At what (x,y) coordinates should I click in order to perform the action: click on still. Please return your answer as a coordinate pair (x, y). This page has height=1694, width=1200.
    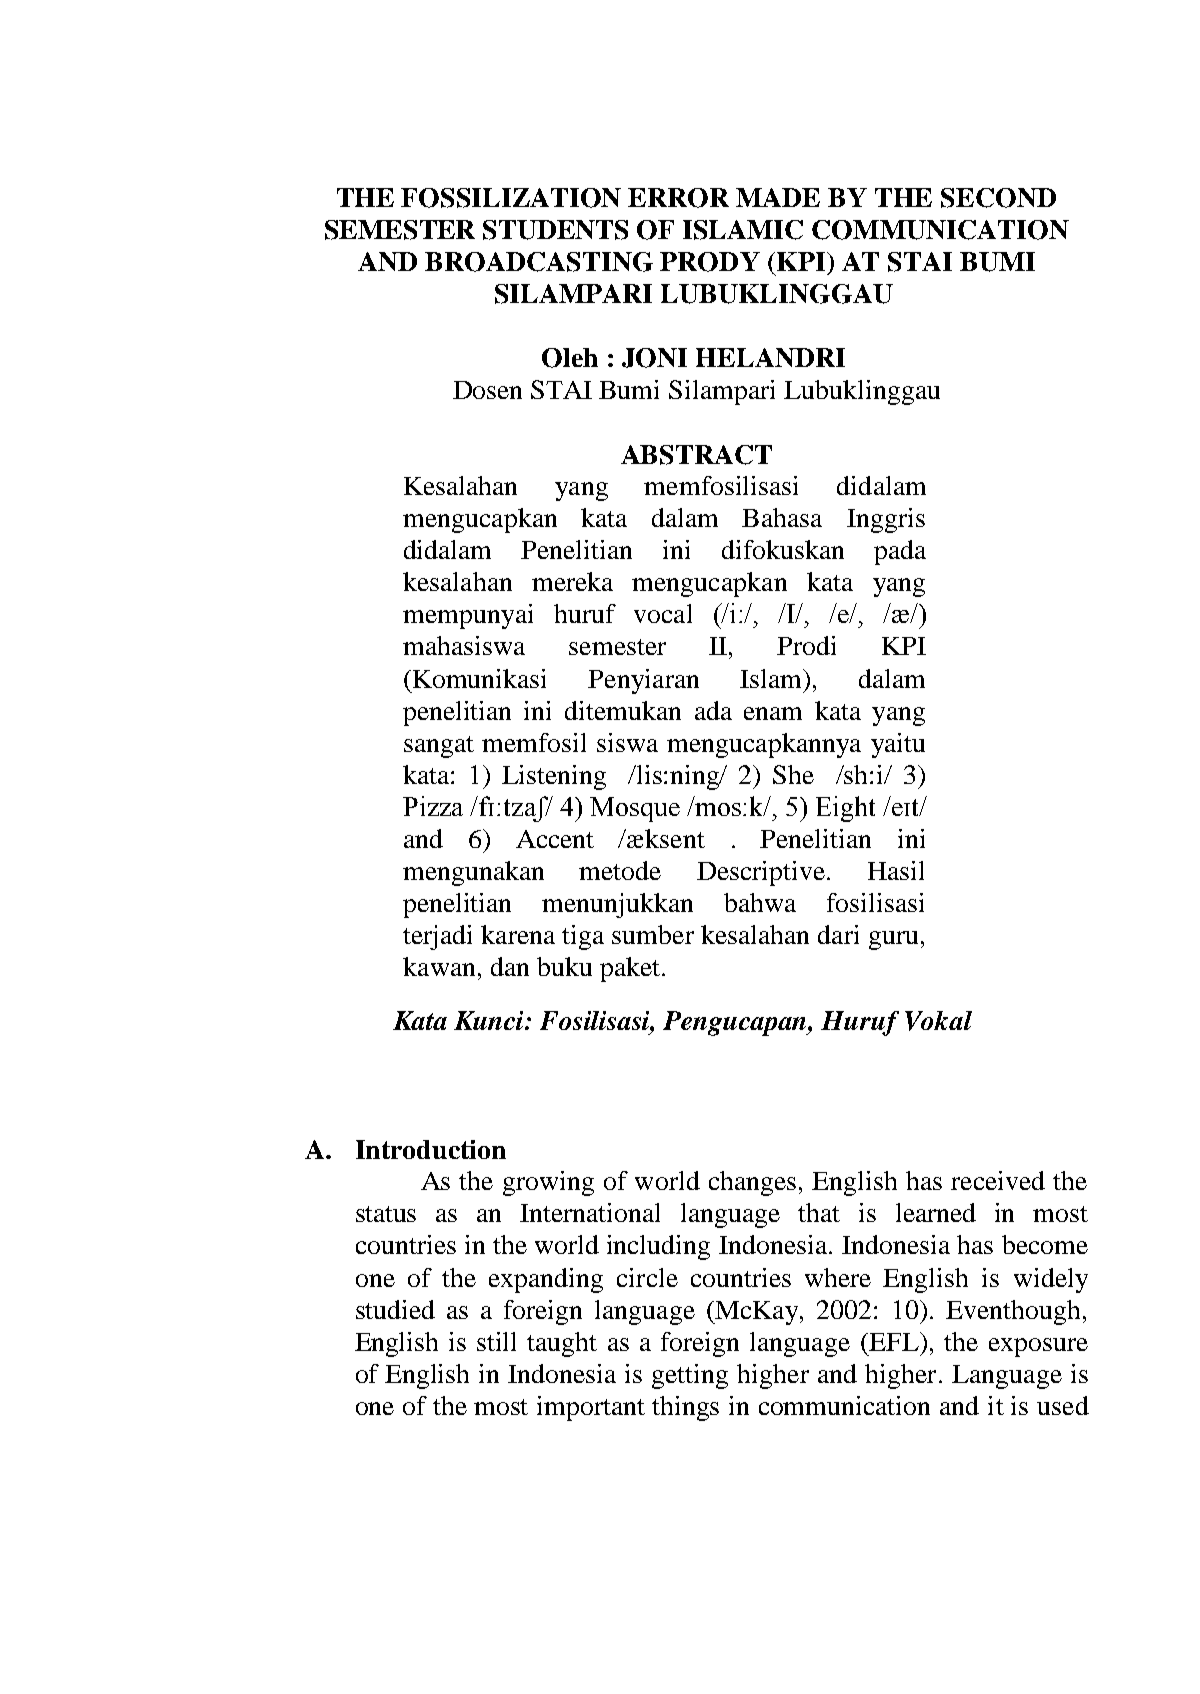
    Looking at the image, I should click on (496, 1341).
